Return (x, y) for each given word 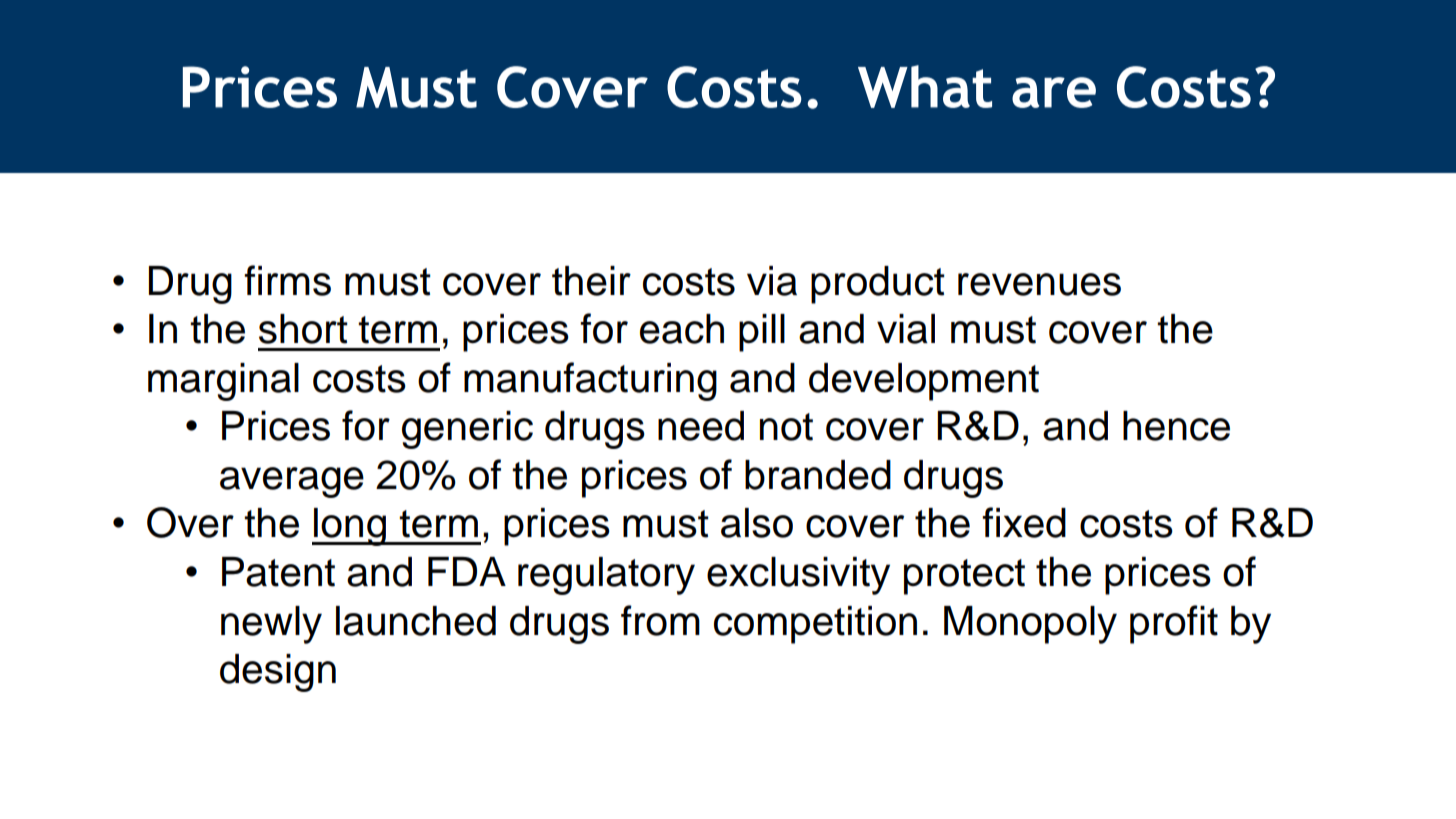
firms (287, 280)
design (278, 673)
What (925, 86)
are (1054, 92)
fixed (1024, 522)
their (591, 281)
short (303, 329)
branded (818, 475)
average (292, 482)
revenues (1039, 284)
